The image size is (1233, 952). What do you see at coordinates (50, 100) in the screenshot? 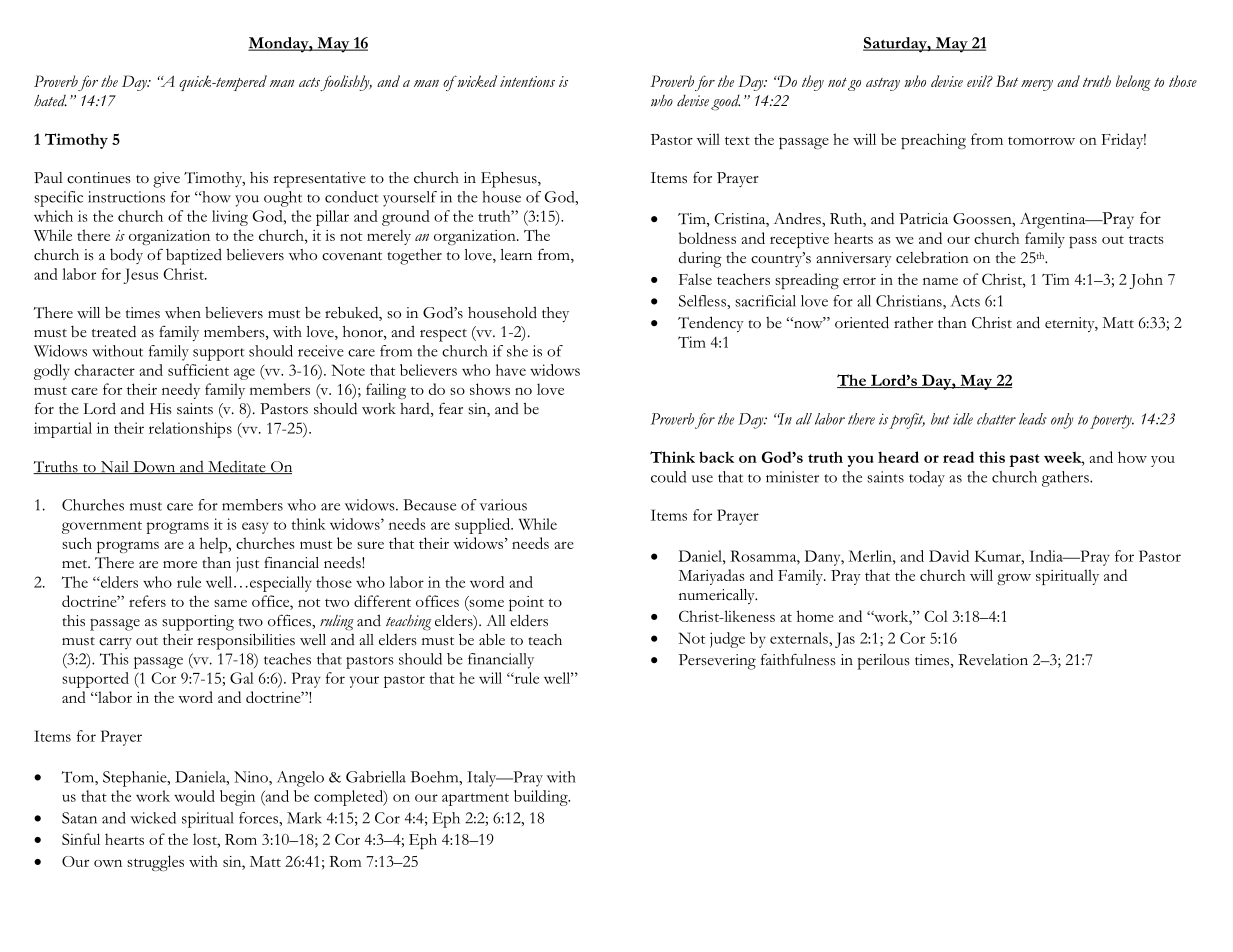
I see `hated` at bounding box center [50, 100].
